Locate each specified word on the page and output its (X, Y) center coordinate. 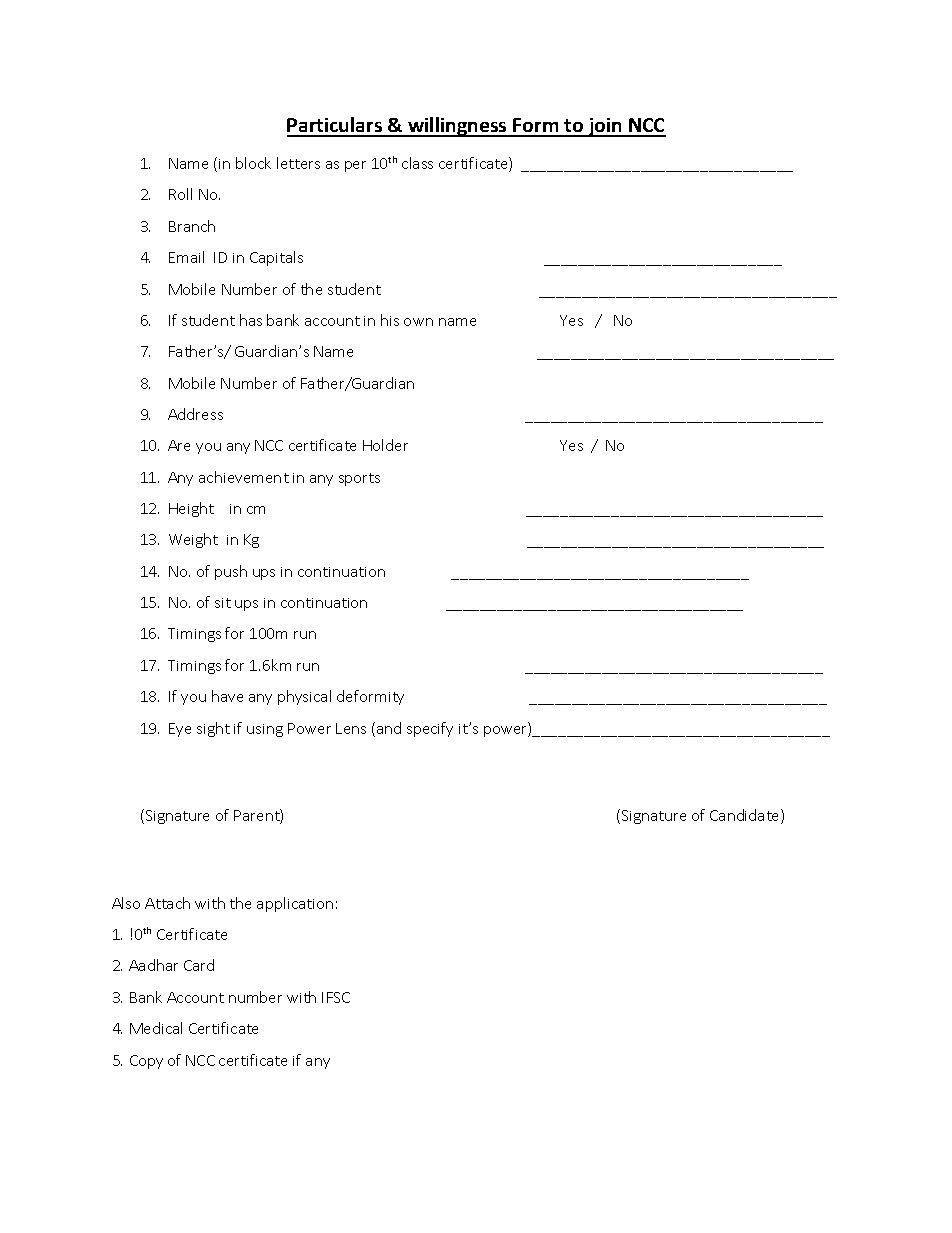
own (418, 322)
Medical (156, 1028)
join (605, 127)
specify (430, 729)
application (295, 904)
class (417, 163)
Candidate (746, 816)
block (253, 163)
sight (213, 729)
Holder (385, 445)
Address (195, 414)
